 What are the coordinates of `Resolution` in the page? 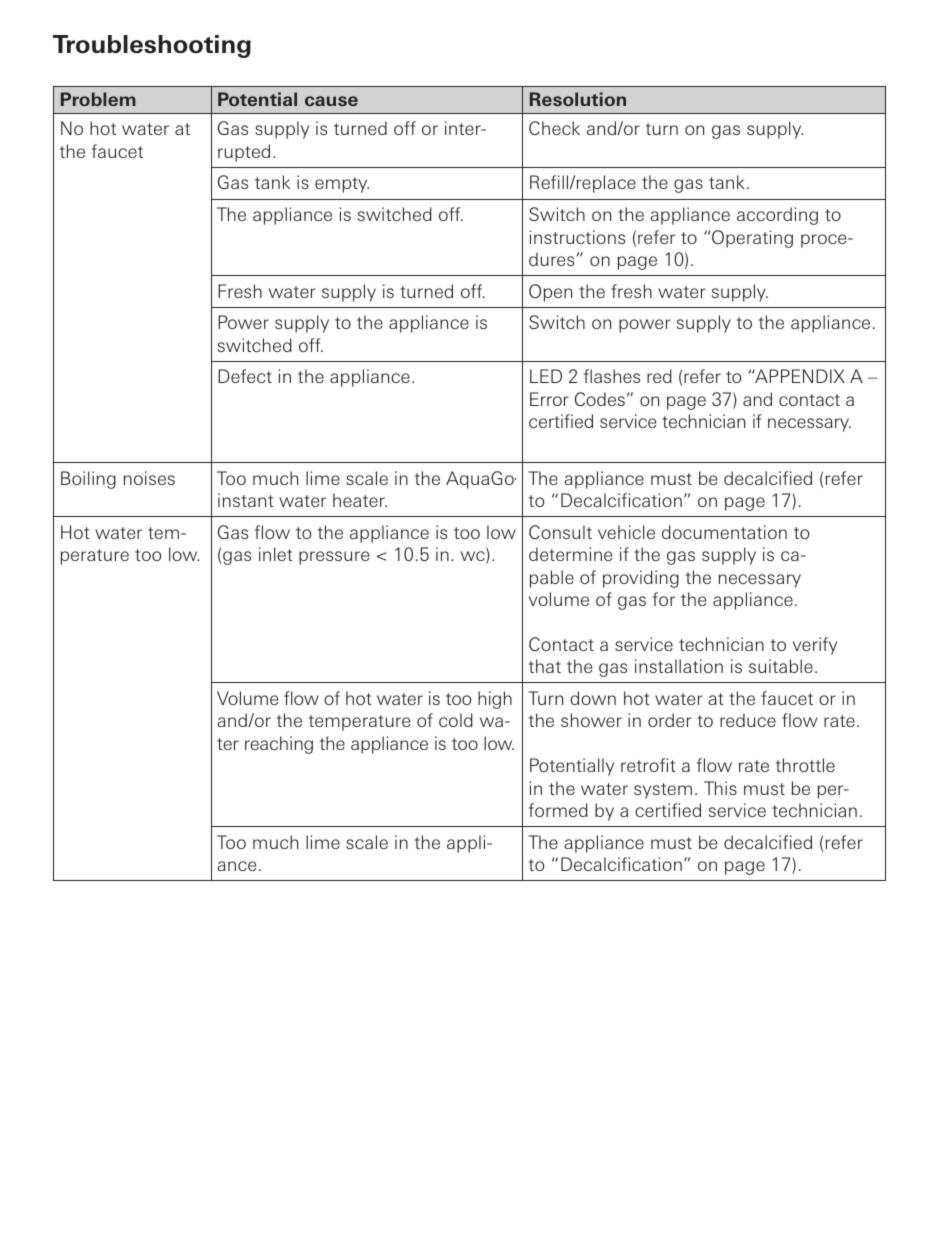 It's located at (578, 99).
